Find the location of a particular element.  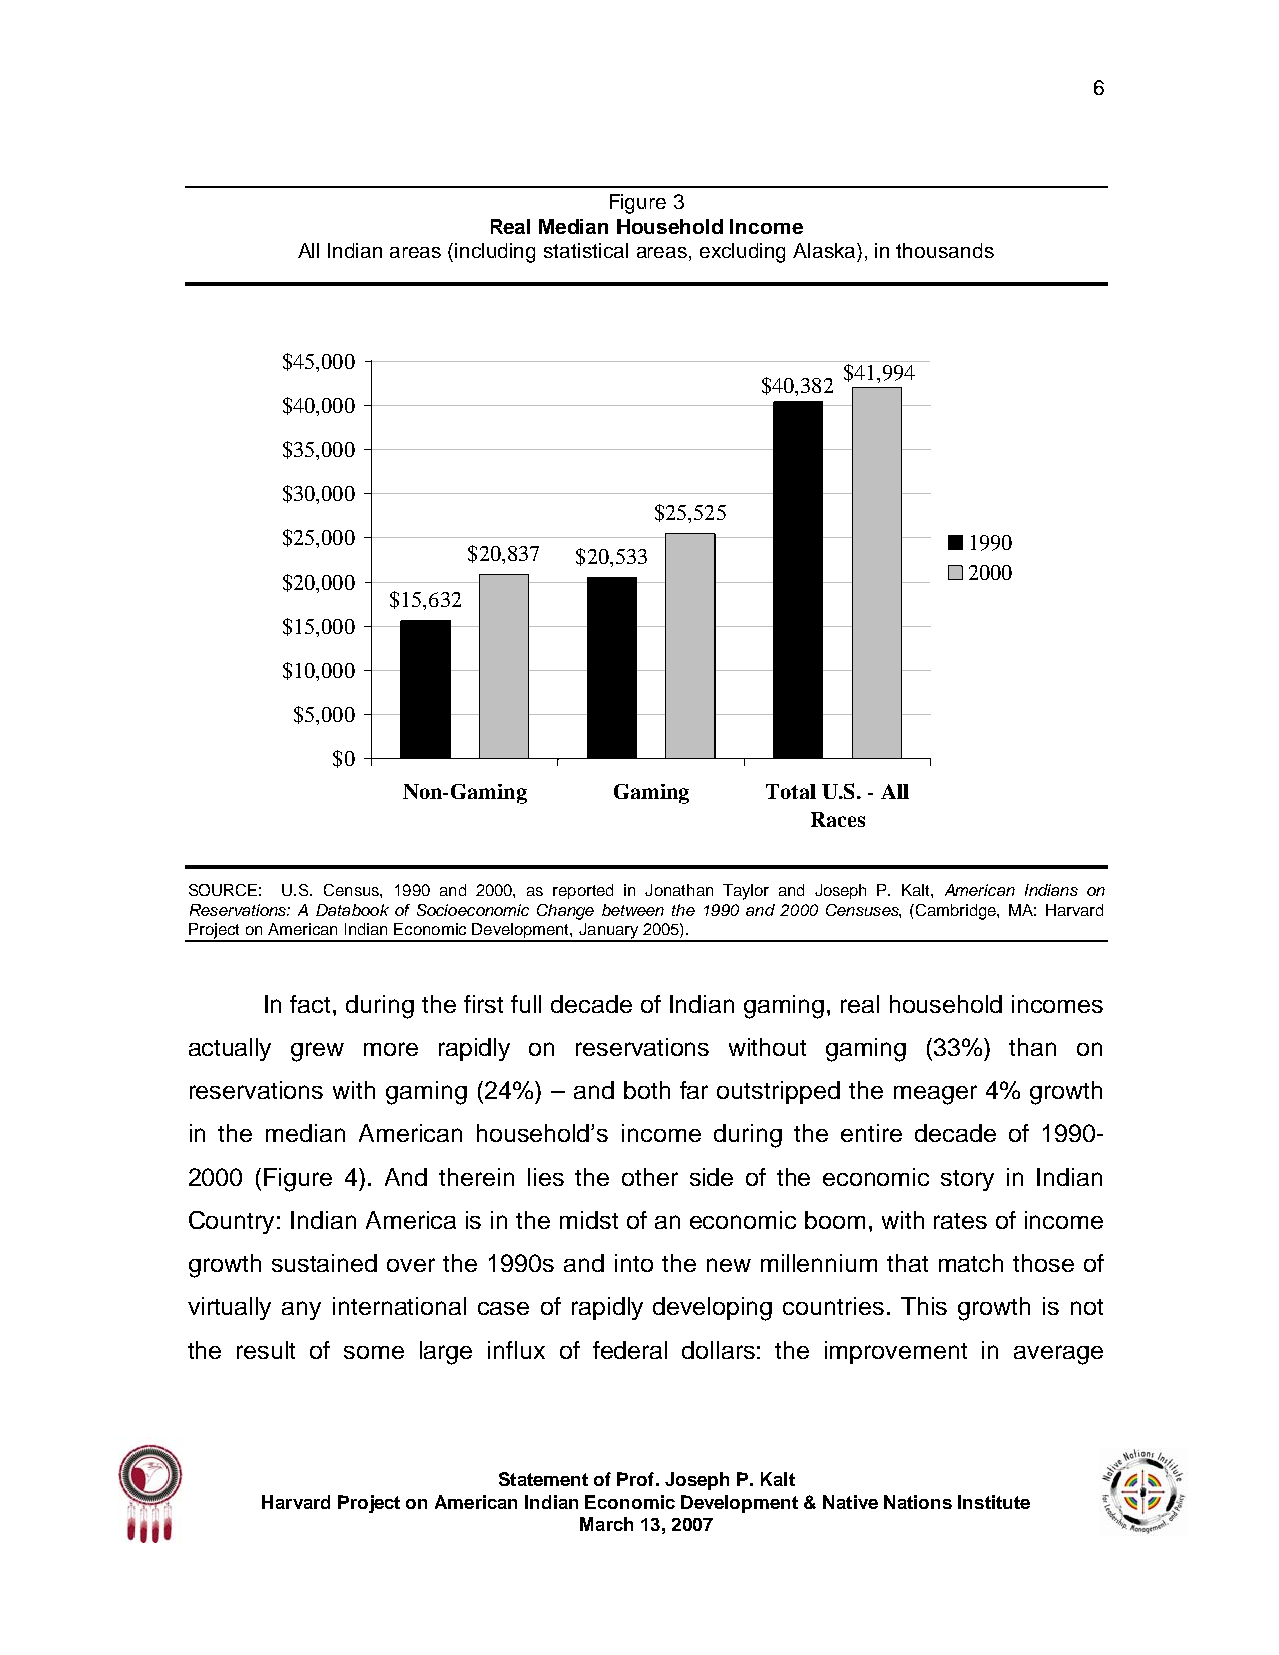

between is located at coordinates (633, 910).
